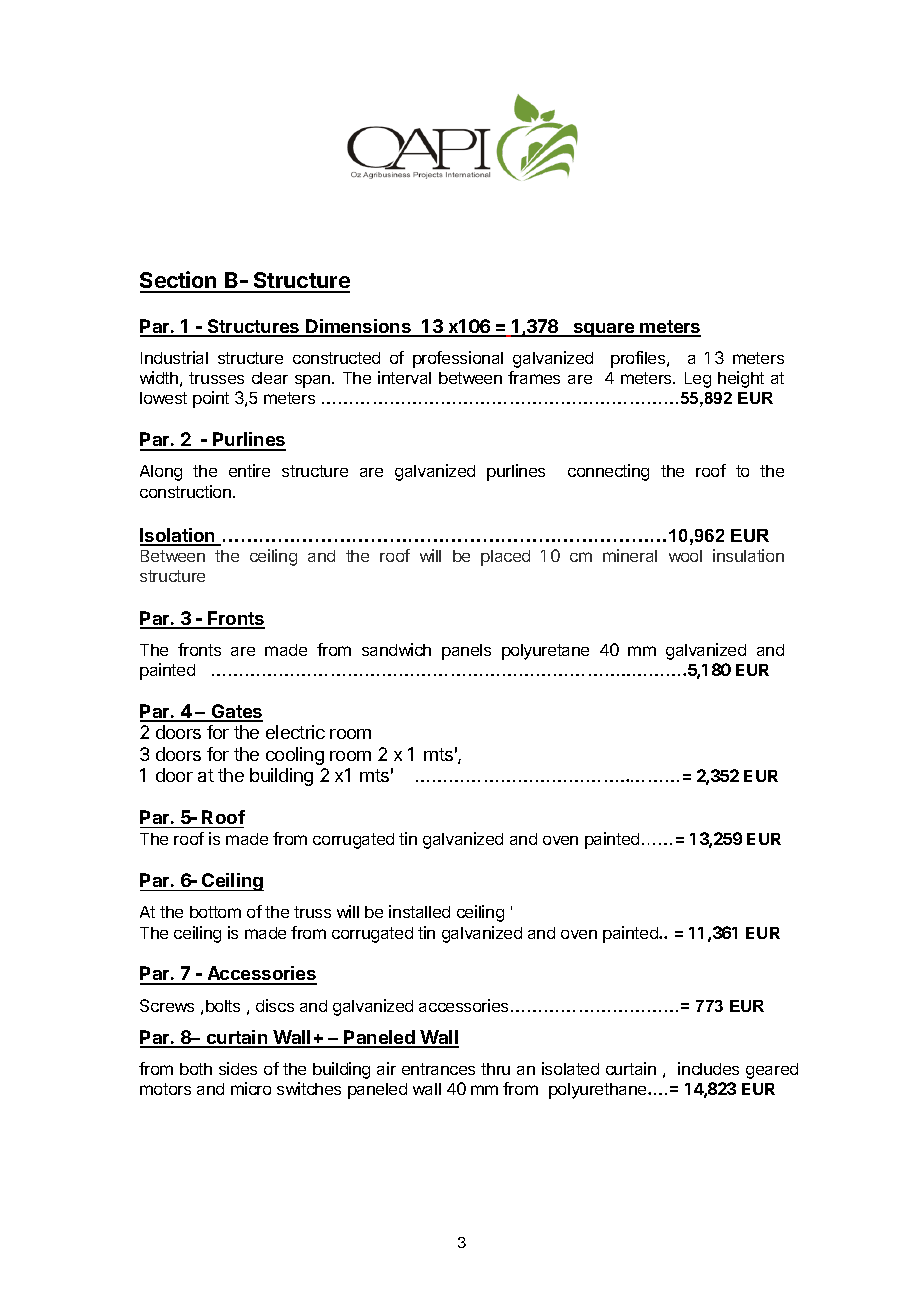  I want to click on Section, so click(179, 281).
